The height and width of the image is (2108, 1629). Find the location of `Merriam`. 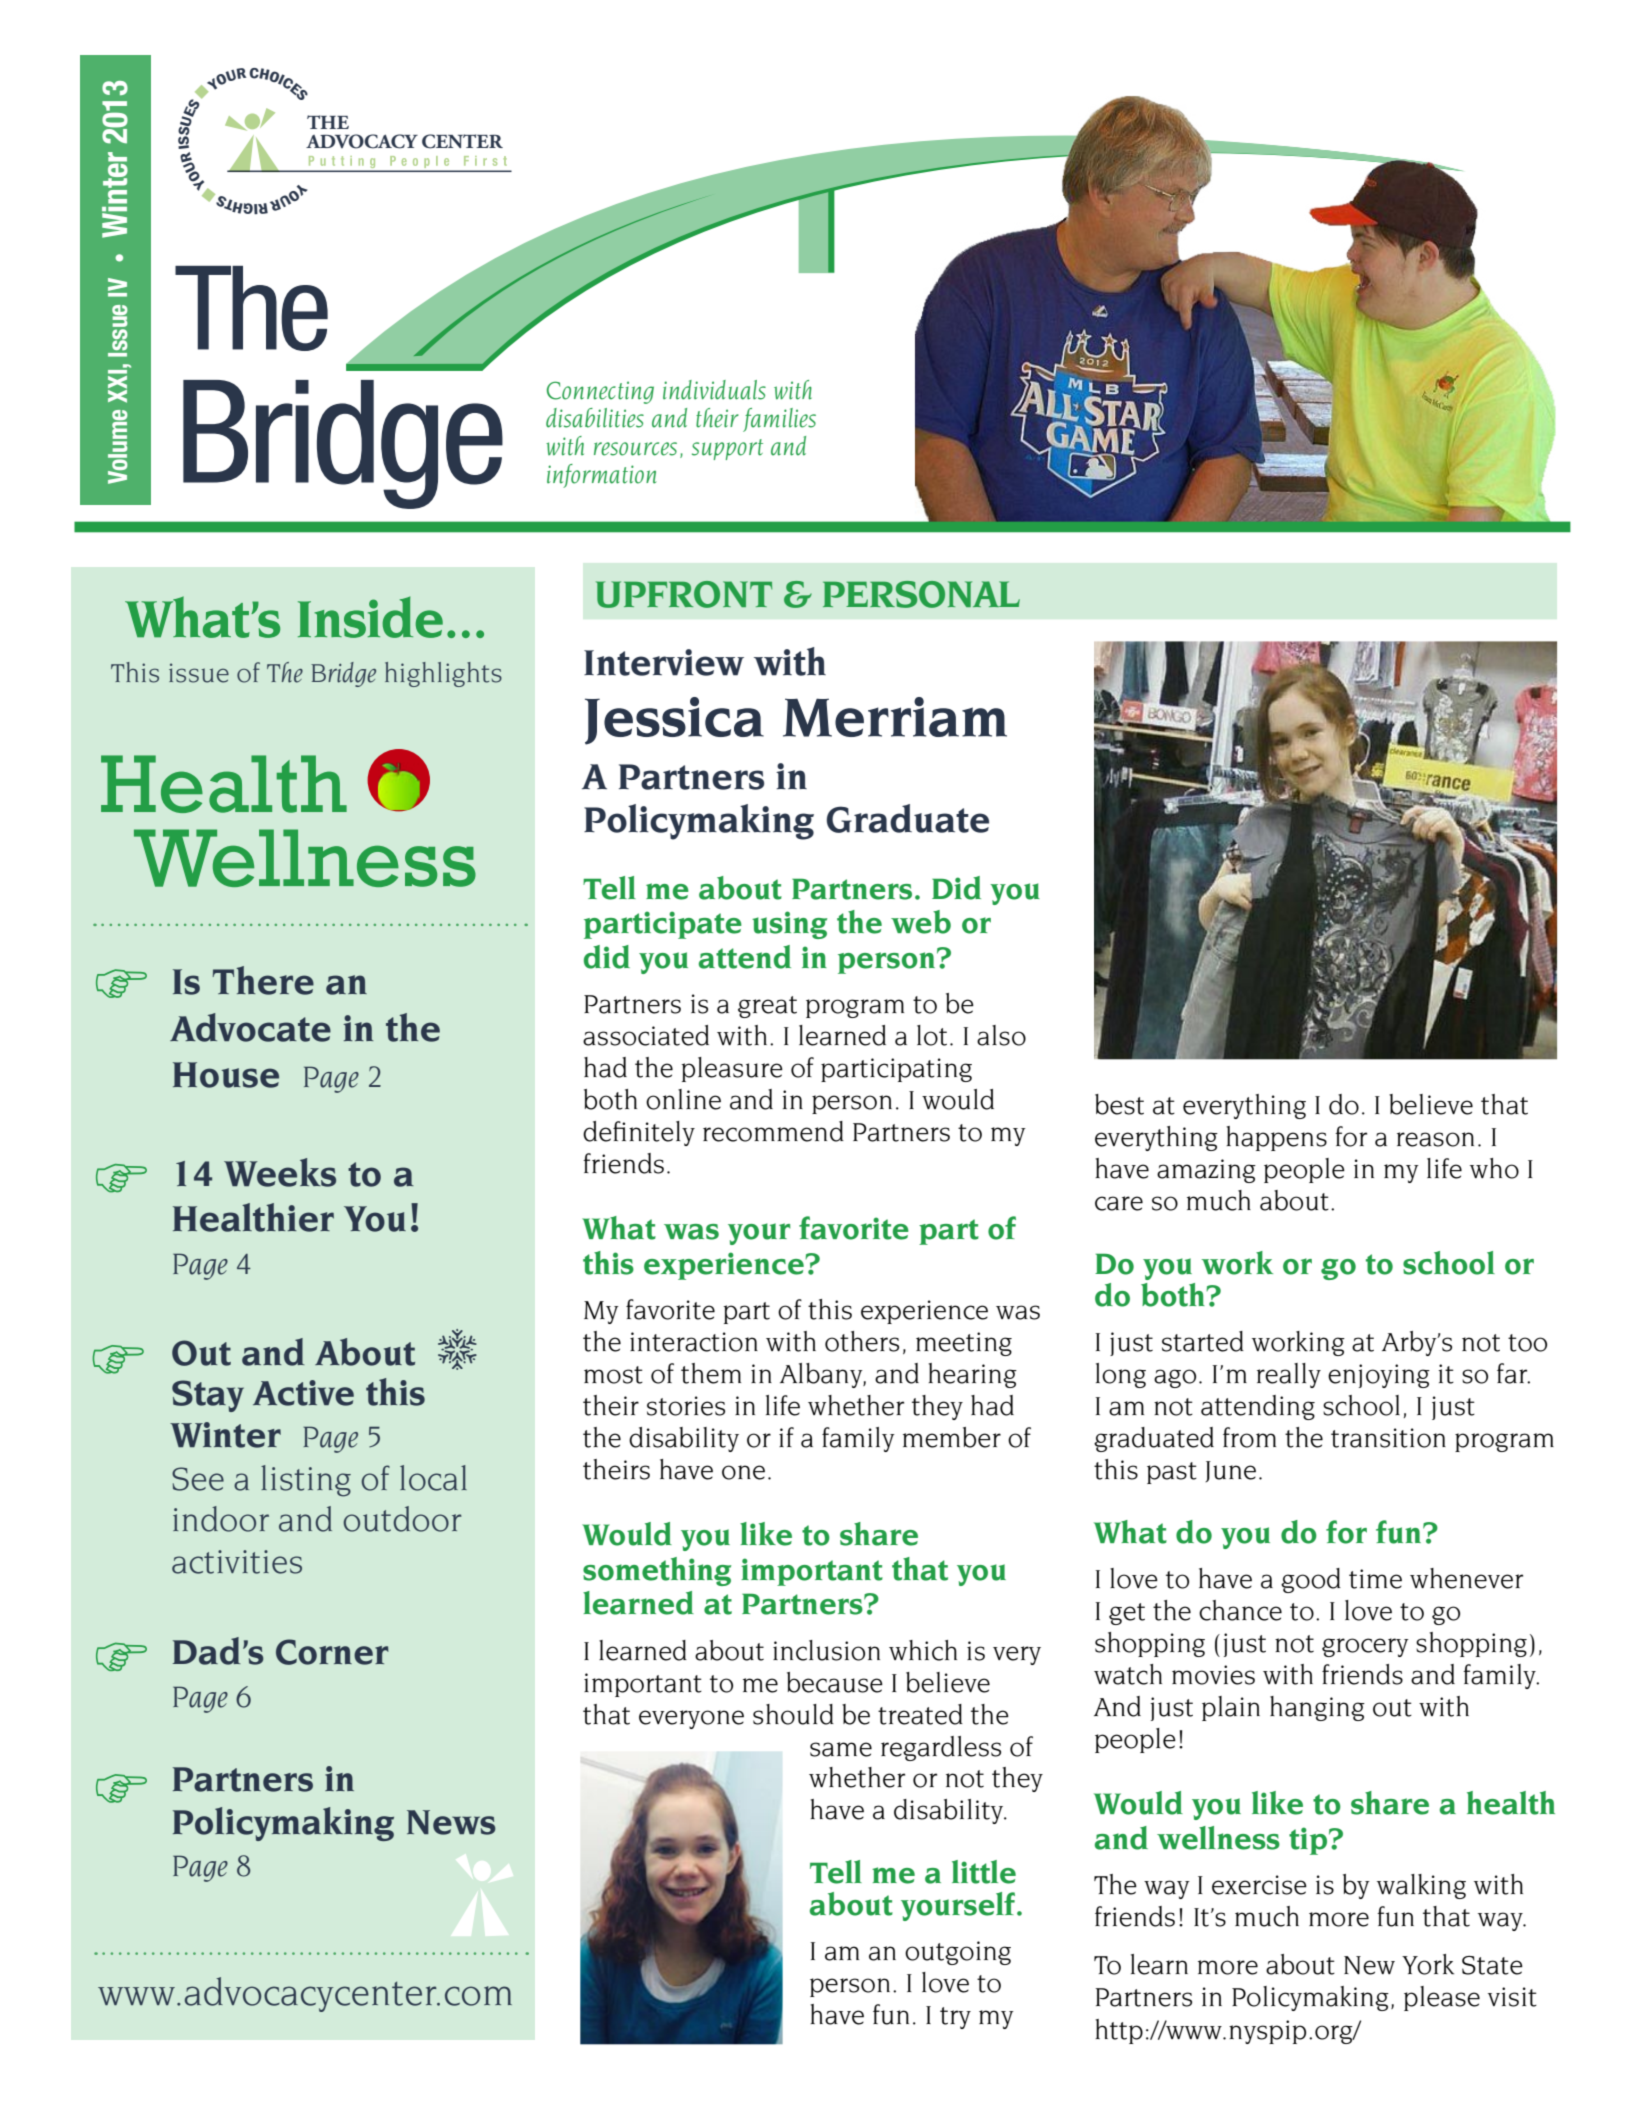

Merriam is located at coordinates (895, 717).
